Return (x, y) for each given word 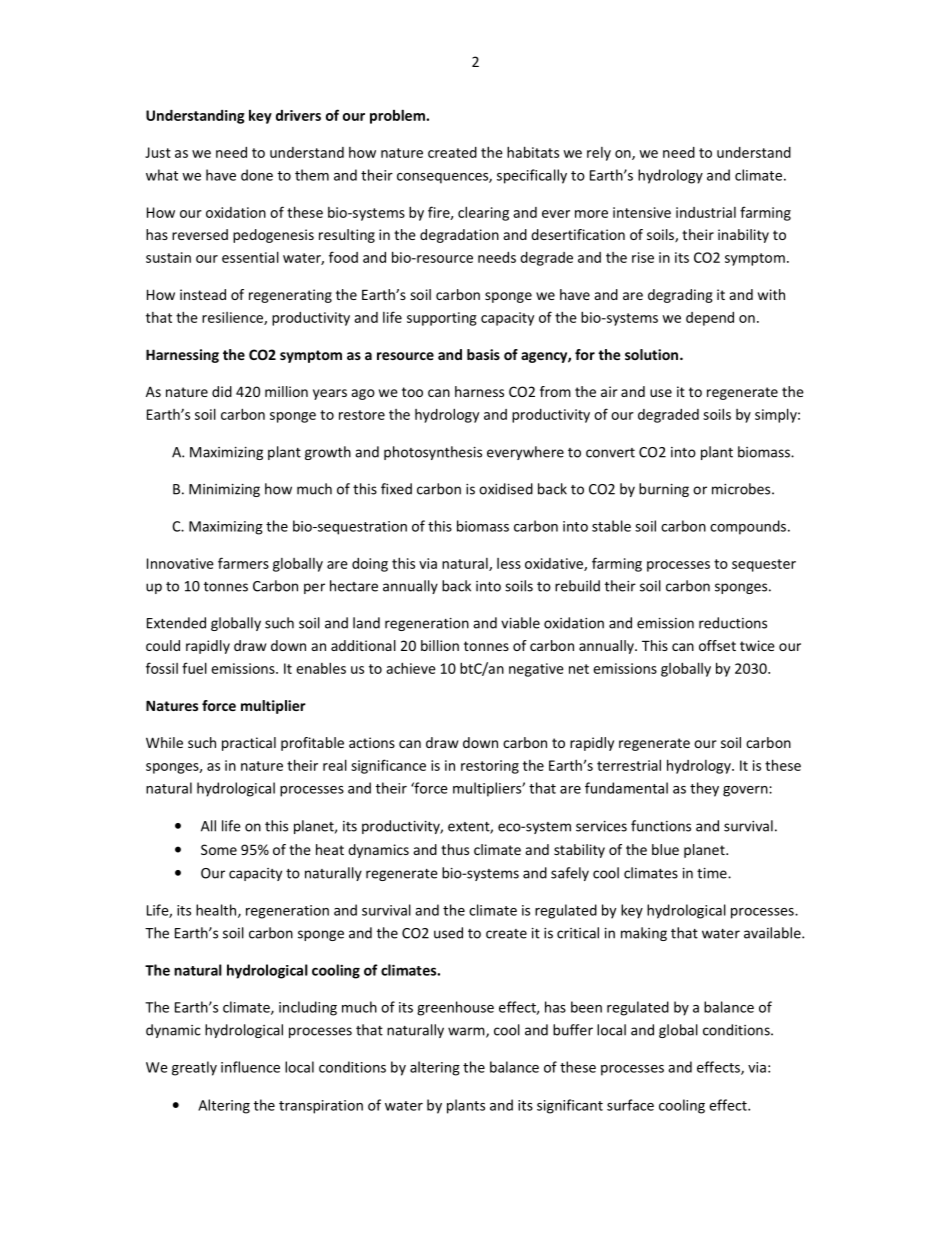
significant (570, 1106)
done (257, 175)
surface (630, 1105)
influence (250, 1067)
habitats (533, 152)
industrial (706, 212)
